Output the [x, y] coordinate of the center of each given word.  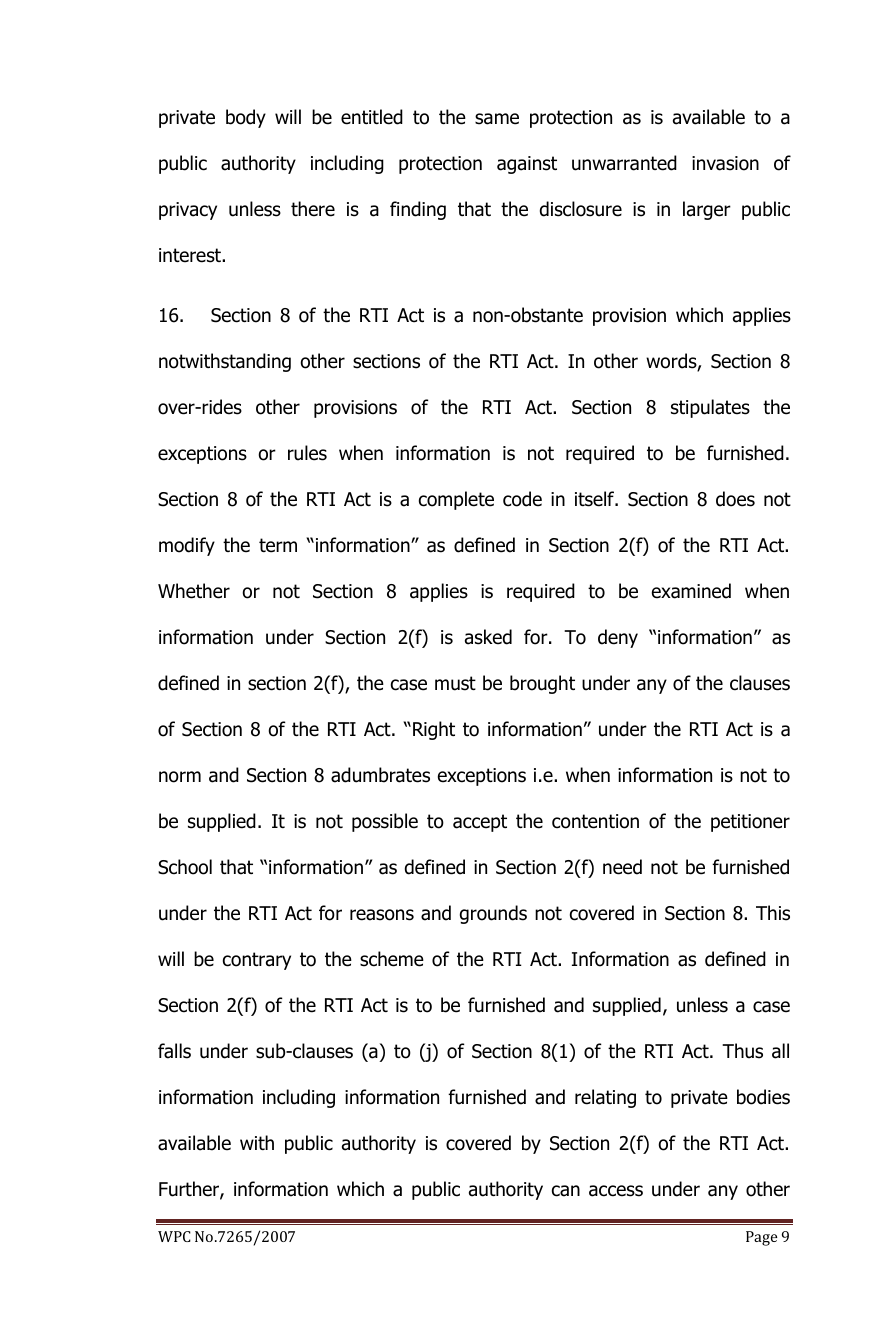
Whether [194, 591]
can [566, 1191]
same [497, 119]
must [455, 683]
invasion [725, 163]
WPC [174, 1236]
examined [691, 591]
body [246, 118]
